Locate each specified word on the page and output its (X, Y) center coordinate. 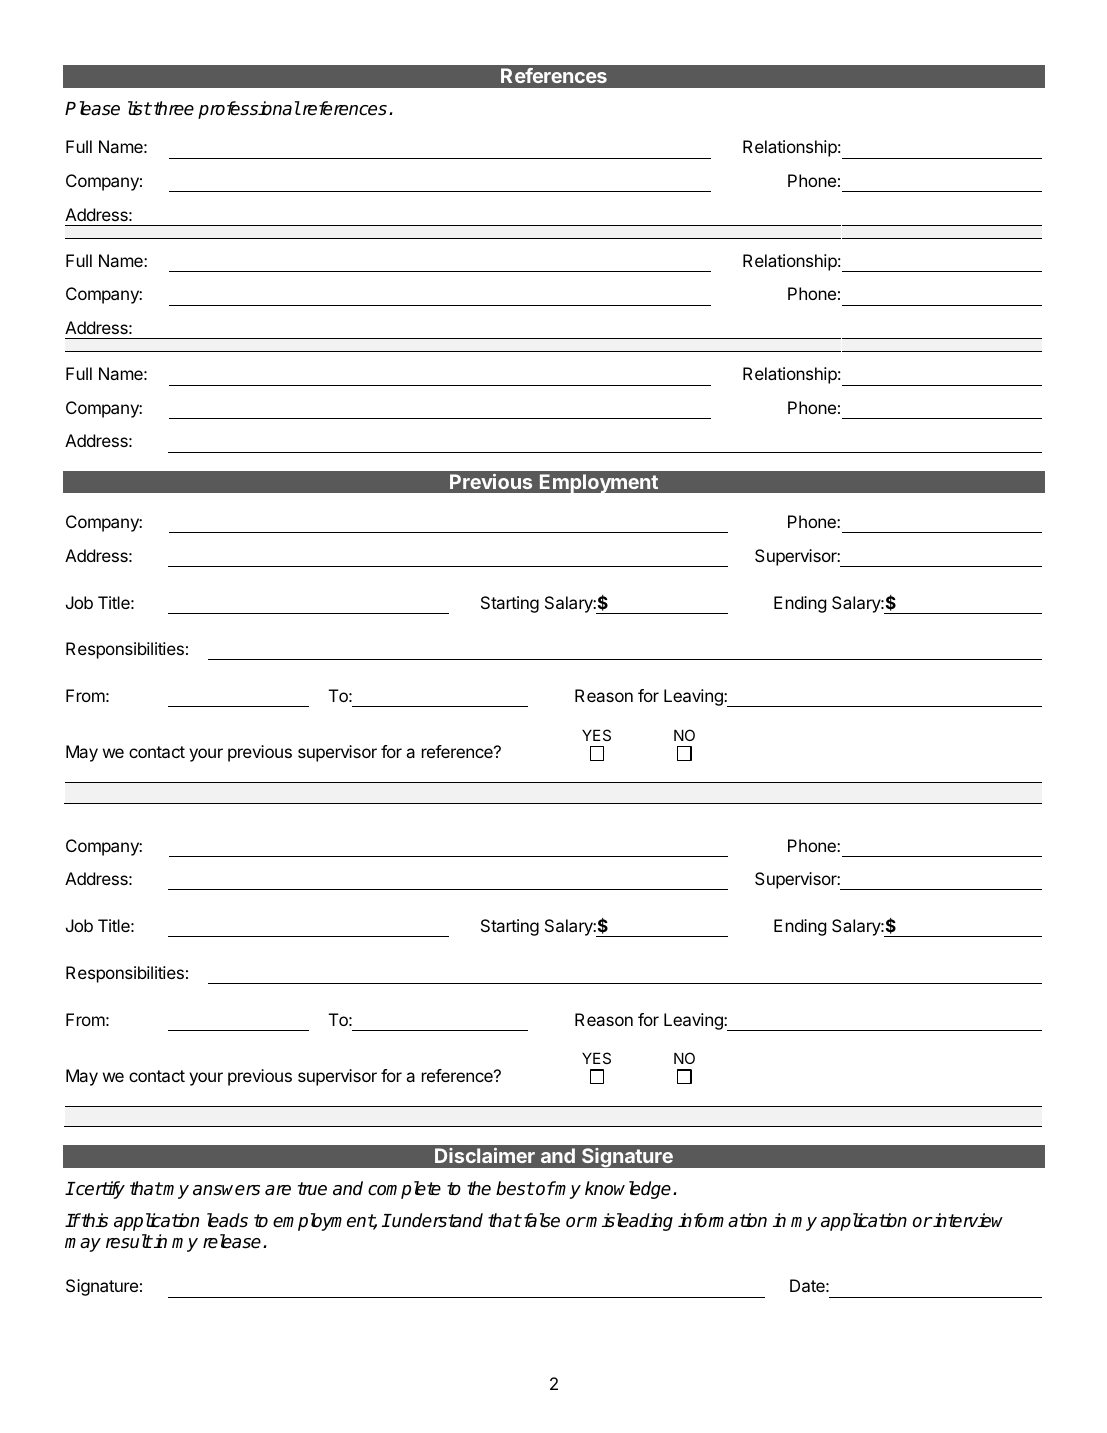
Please (92, 108)
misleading (629, 1222)
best (515, 1188)
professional (249, 110)
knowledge (629, 1190)
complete (404, 1190)
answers (226, 1190)
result (129, 1241)
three (174, 108)
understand (437, 1220)
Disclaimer (485, 1155)
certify (99, 1190)
